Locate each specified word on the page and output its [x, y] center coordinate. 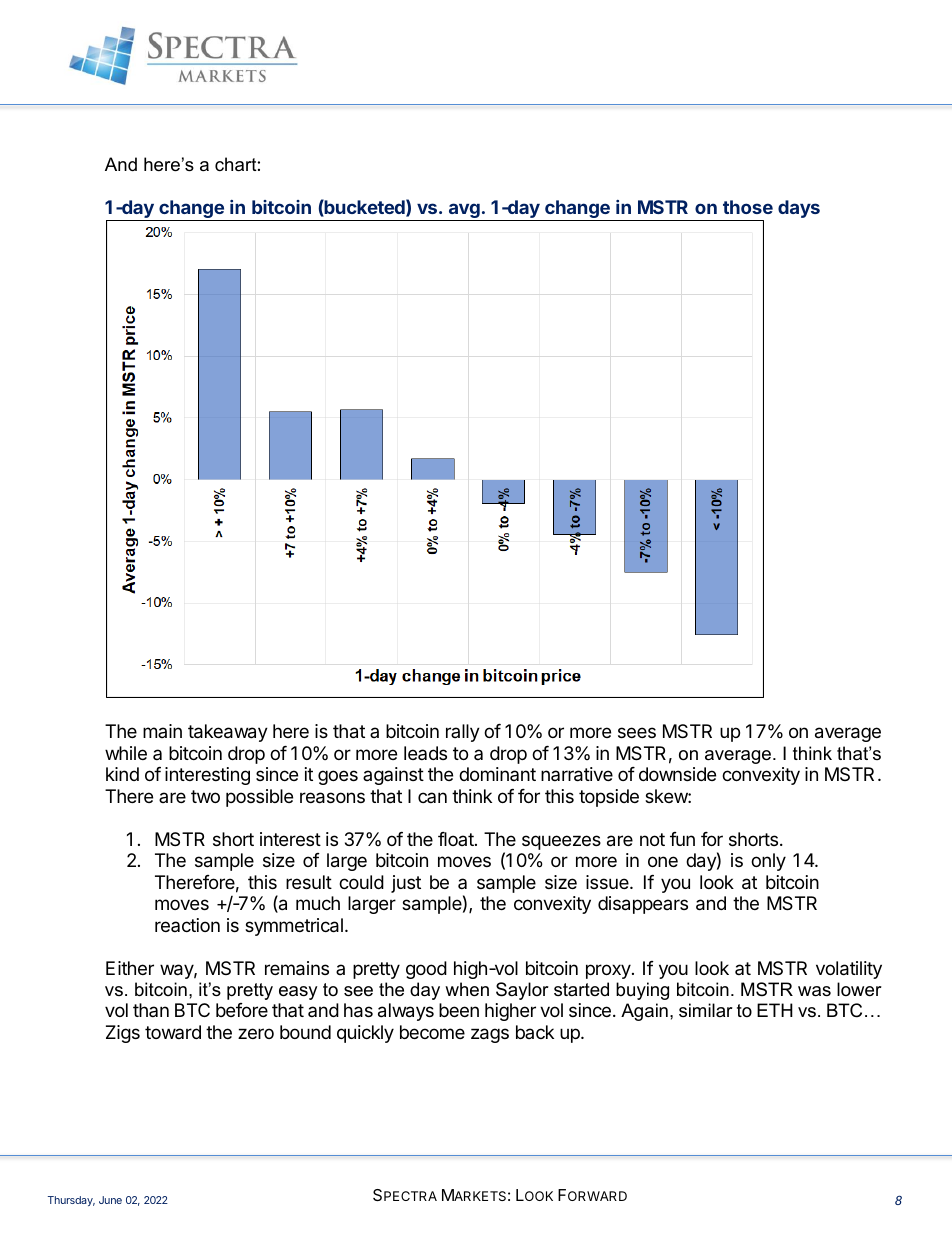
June [110, 1200]
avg [464, 212]
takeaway [228, 733]
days [799, 209]
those [748, 207]
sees [637, 732]
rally [463, 733]
